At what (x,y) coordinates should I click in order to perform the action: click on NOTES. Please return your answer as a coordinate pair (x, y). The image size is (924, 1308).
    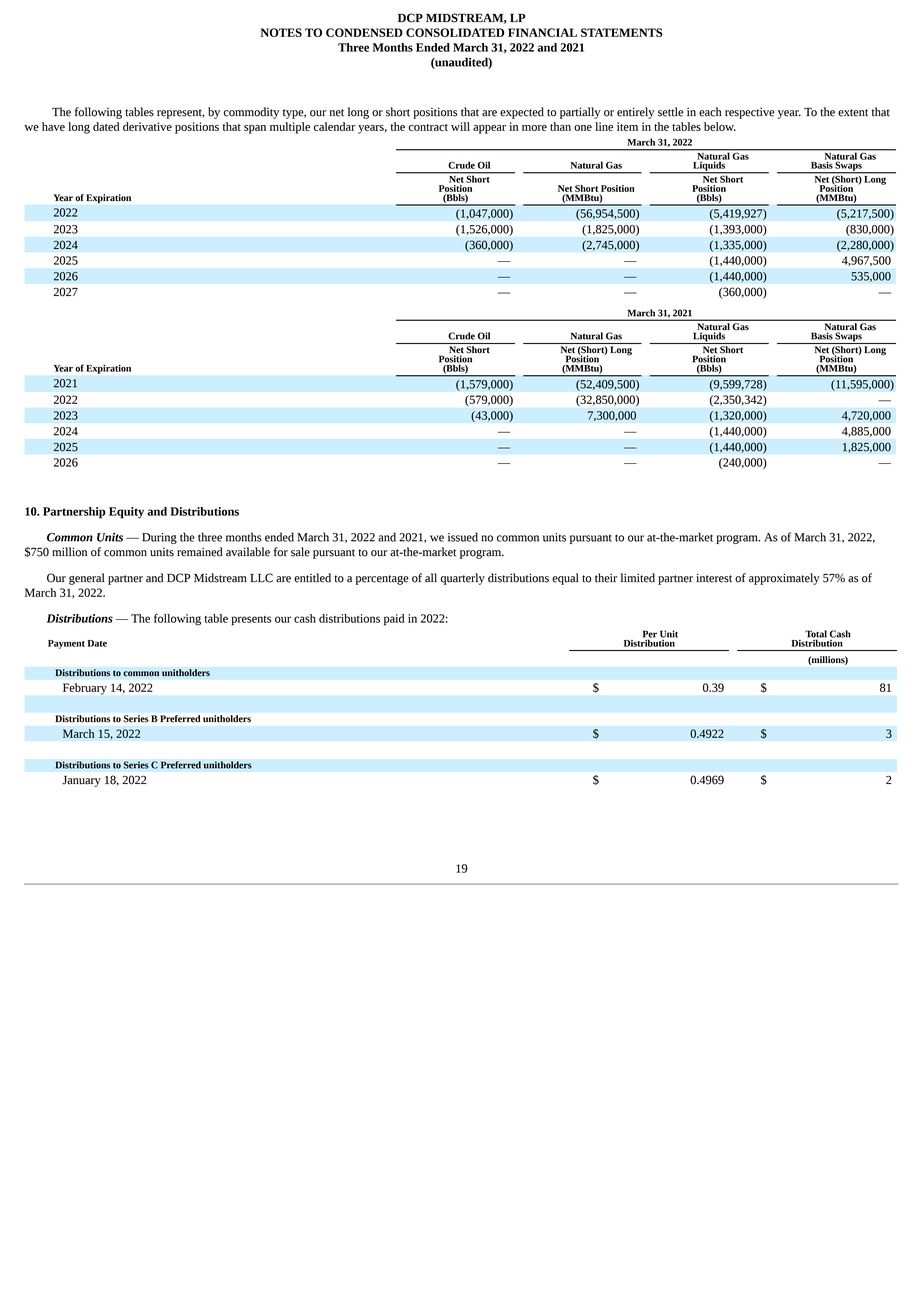
    Looking at the image, I should click on (281, 32).
